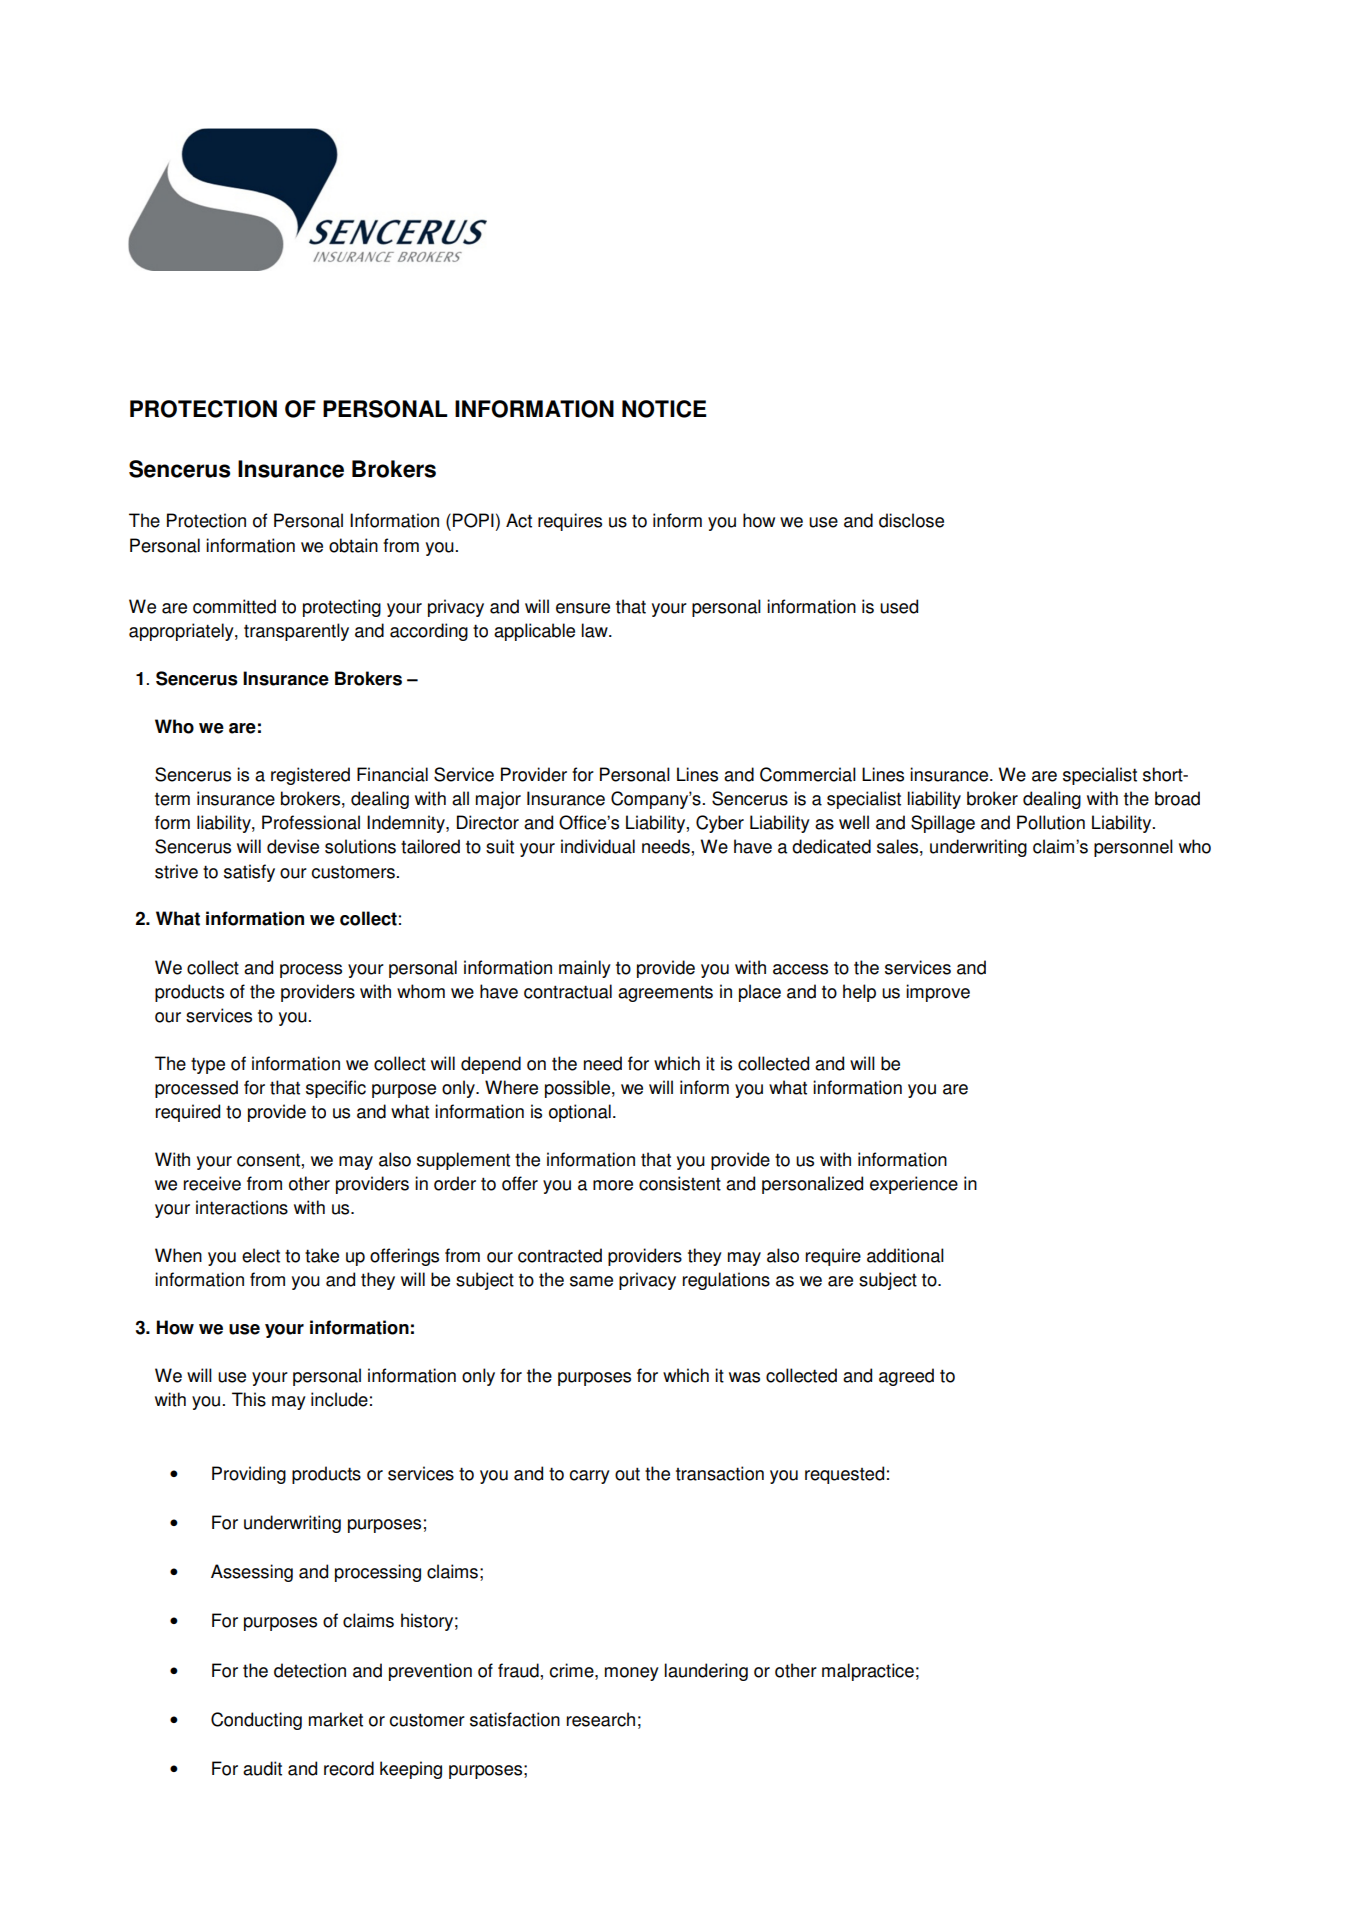  Describe the element at coordinates (1051, 822) in the screenshot. I see `Pollution` at that location.
